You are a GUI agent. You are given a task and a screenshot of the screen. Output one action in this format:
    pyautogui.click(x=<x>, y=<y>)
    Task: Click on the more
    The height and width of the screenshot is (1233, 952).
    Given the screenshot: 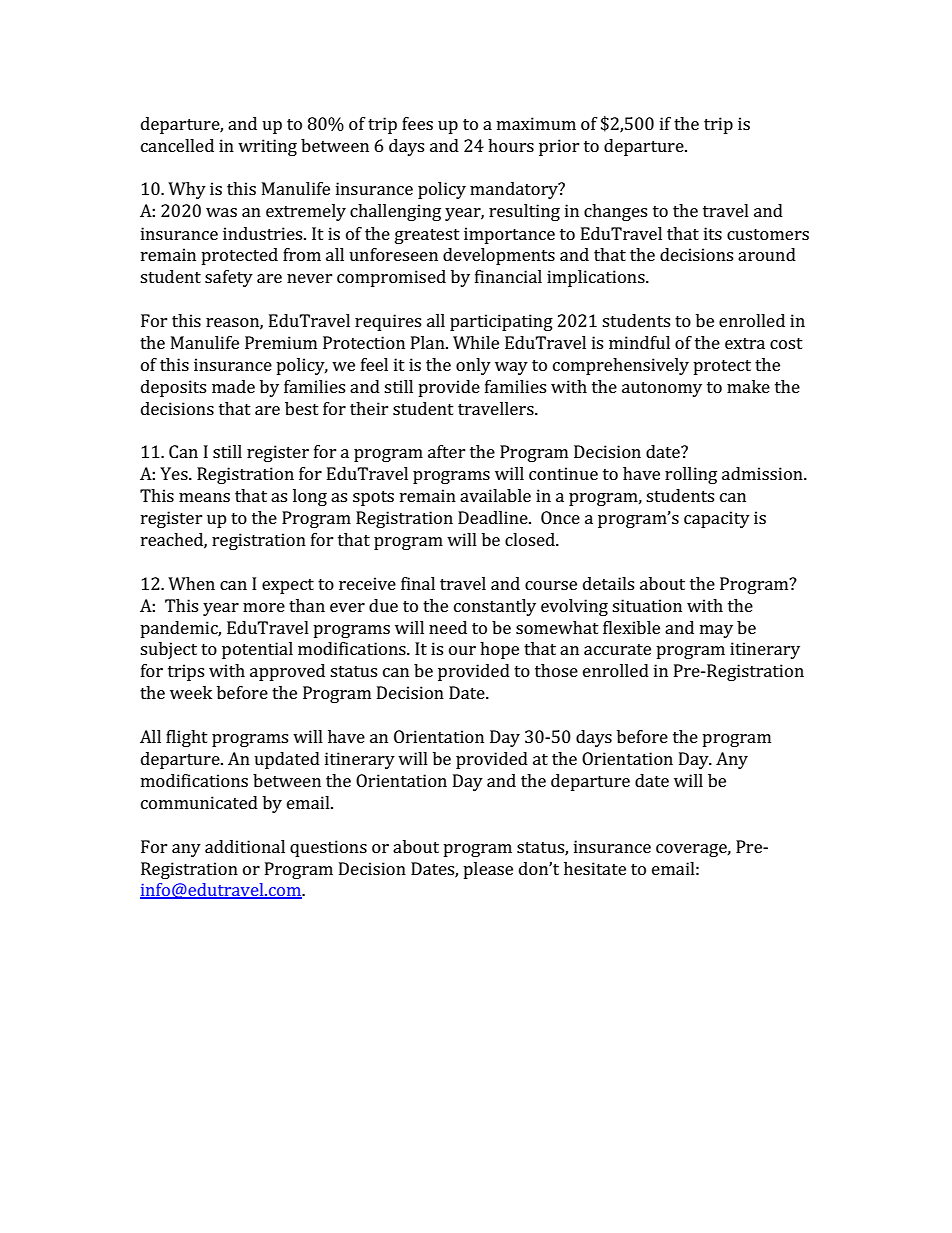 What is the action you would take?
    pyautogui.click(x=264, y=607)
